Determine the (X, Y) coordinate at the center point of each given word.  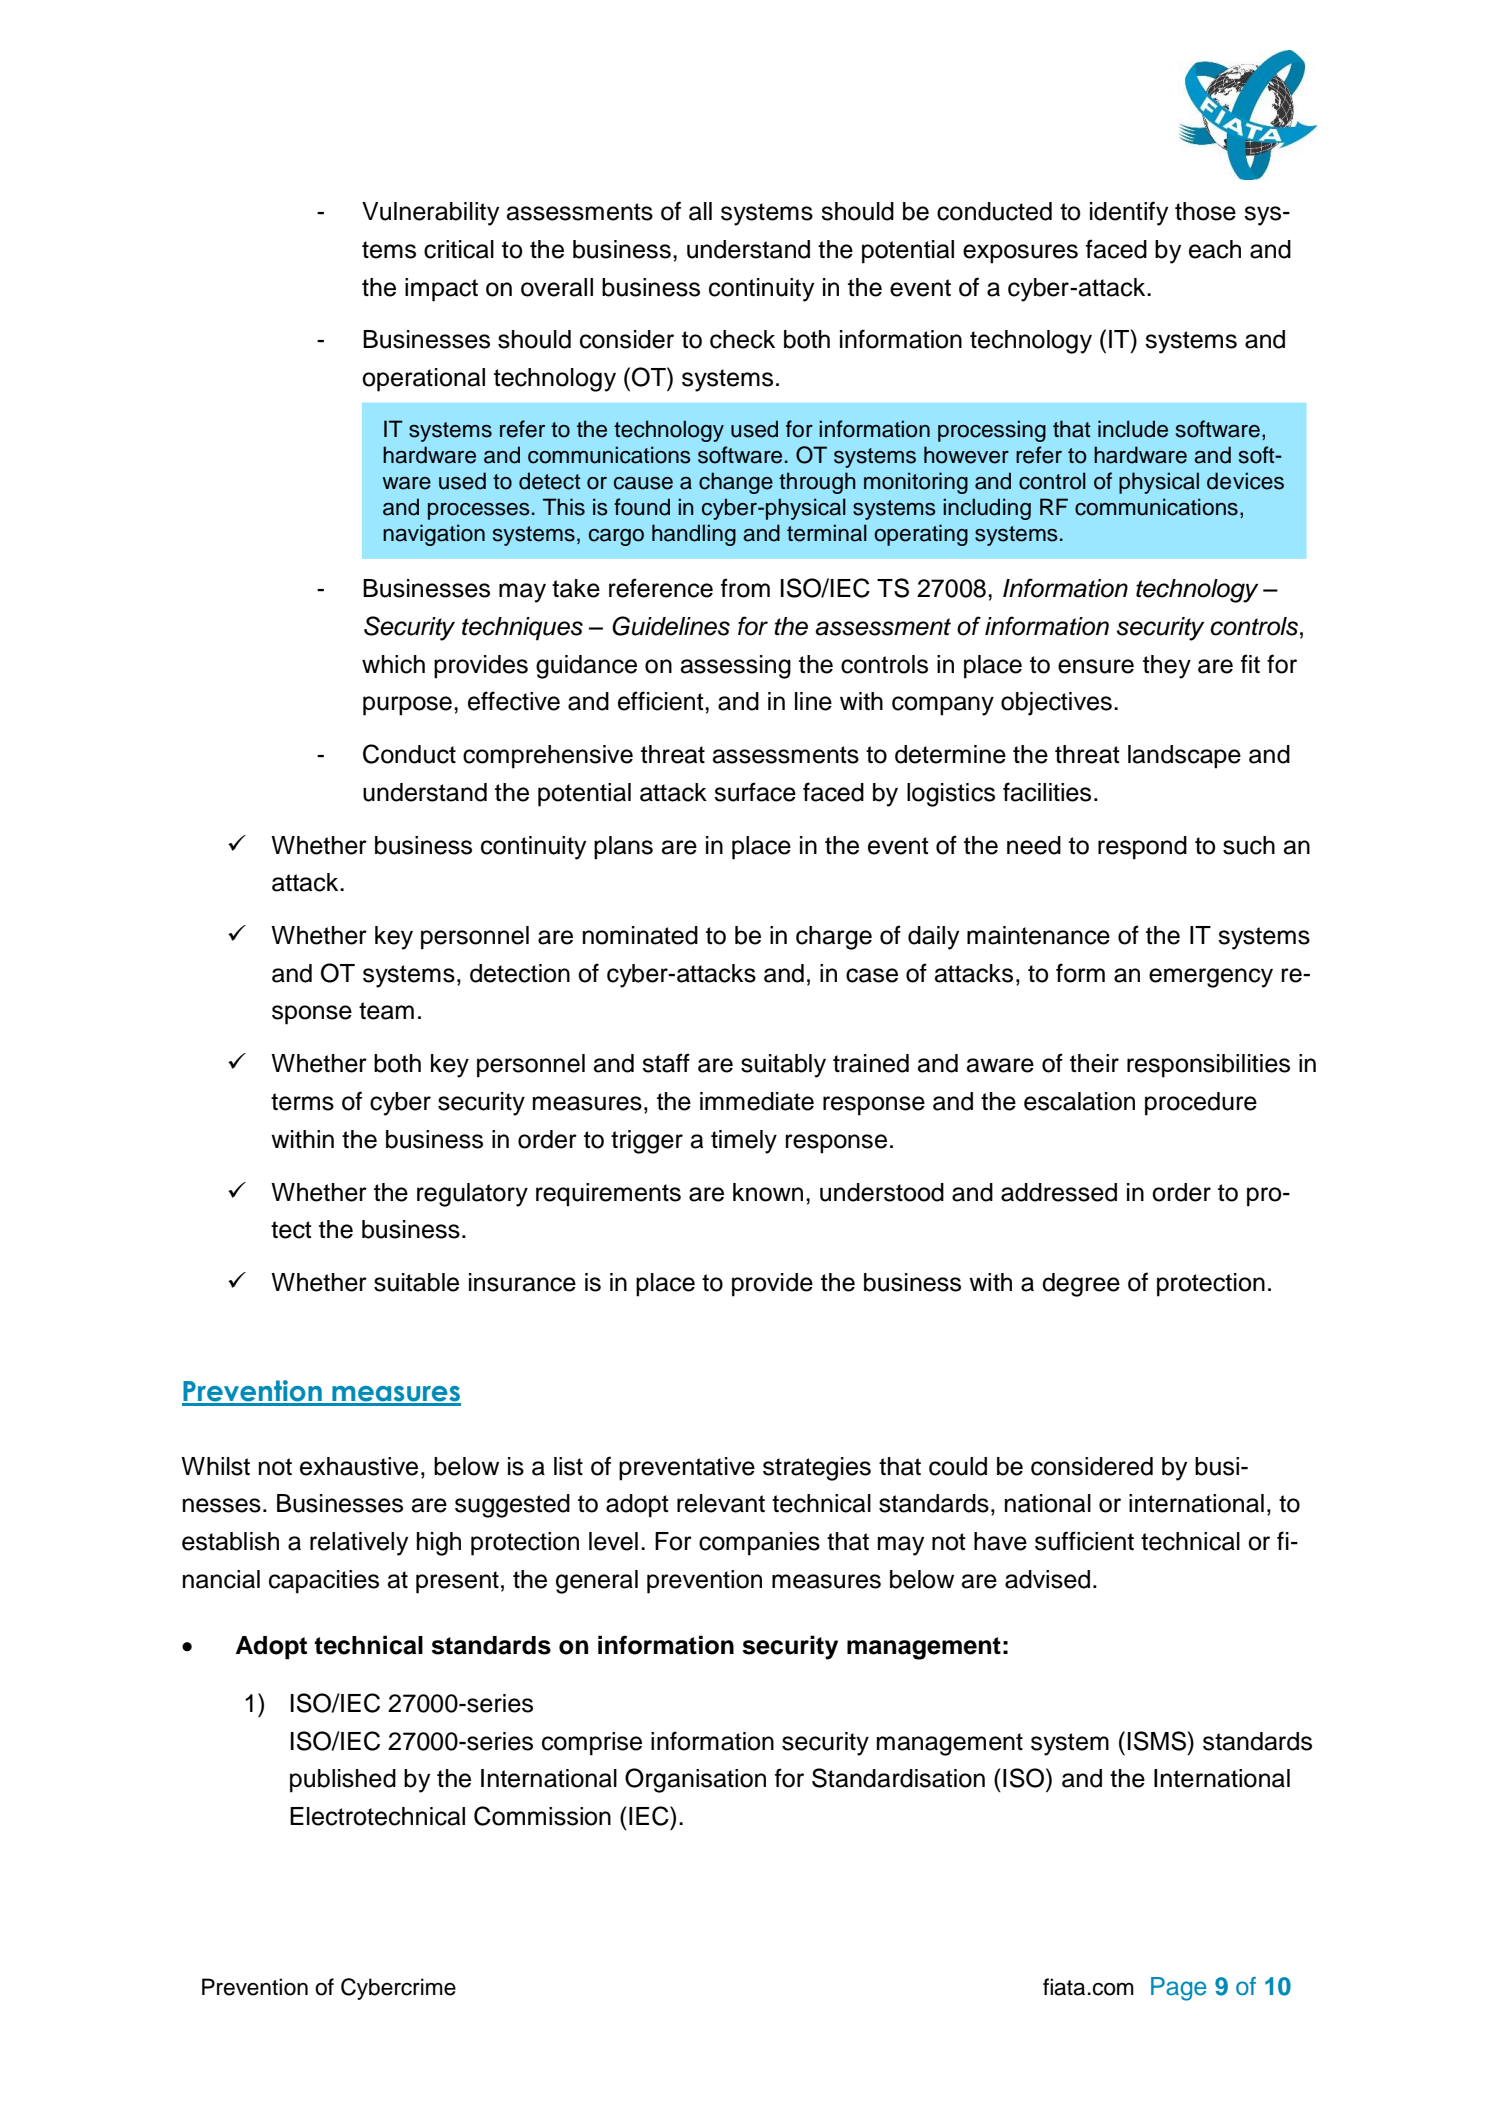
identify (1129, 213)
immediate (757, 1101)
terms (302, 1102)
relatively (359, 1544)
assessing (736, 667)
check (742, 339)
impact (441, 290)
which (393, 664)
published (343, 1781)
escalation (1079, 1101)
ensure (1096, 666)
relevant (721, 1503)
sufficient (1084, 1541)
